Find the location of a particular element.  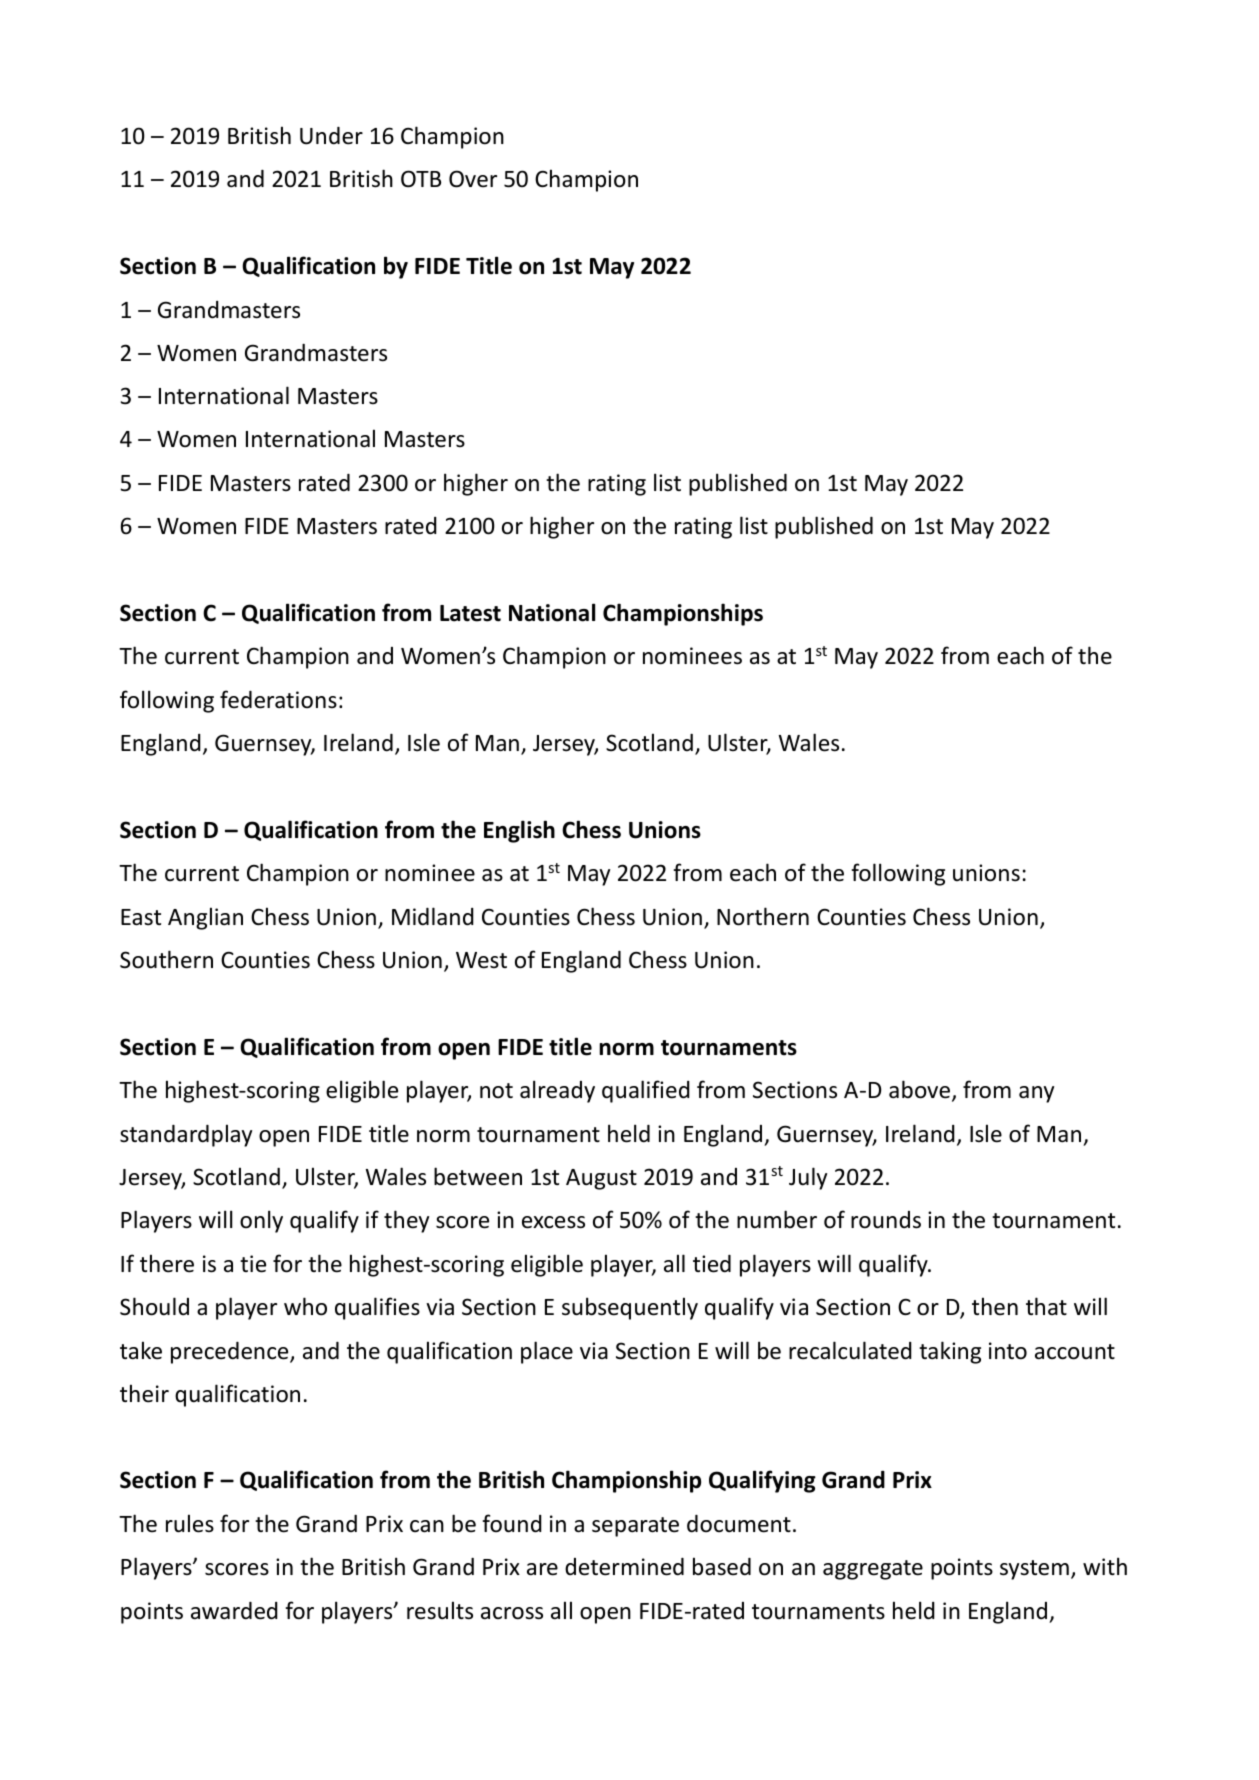

Over is located at coordinates (473, 179).
